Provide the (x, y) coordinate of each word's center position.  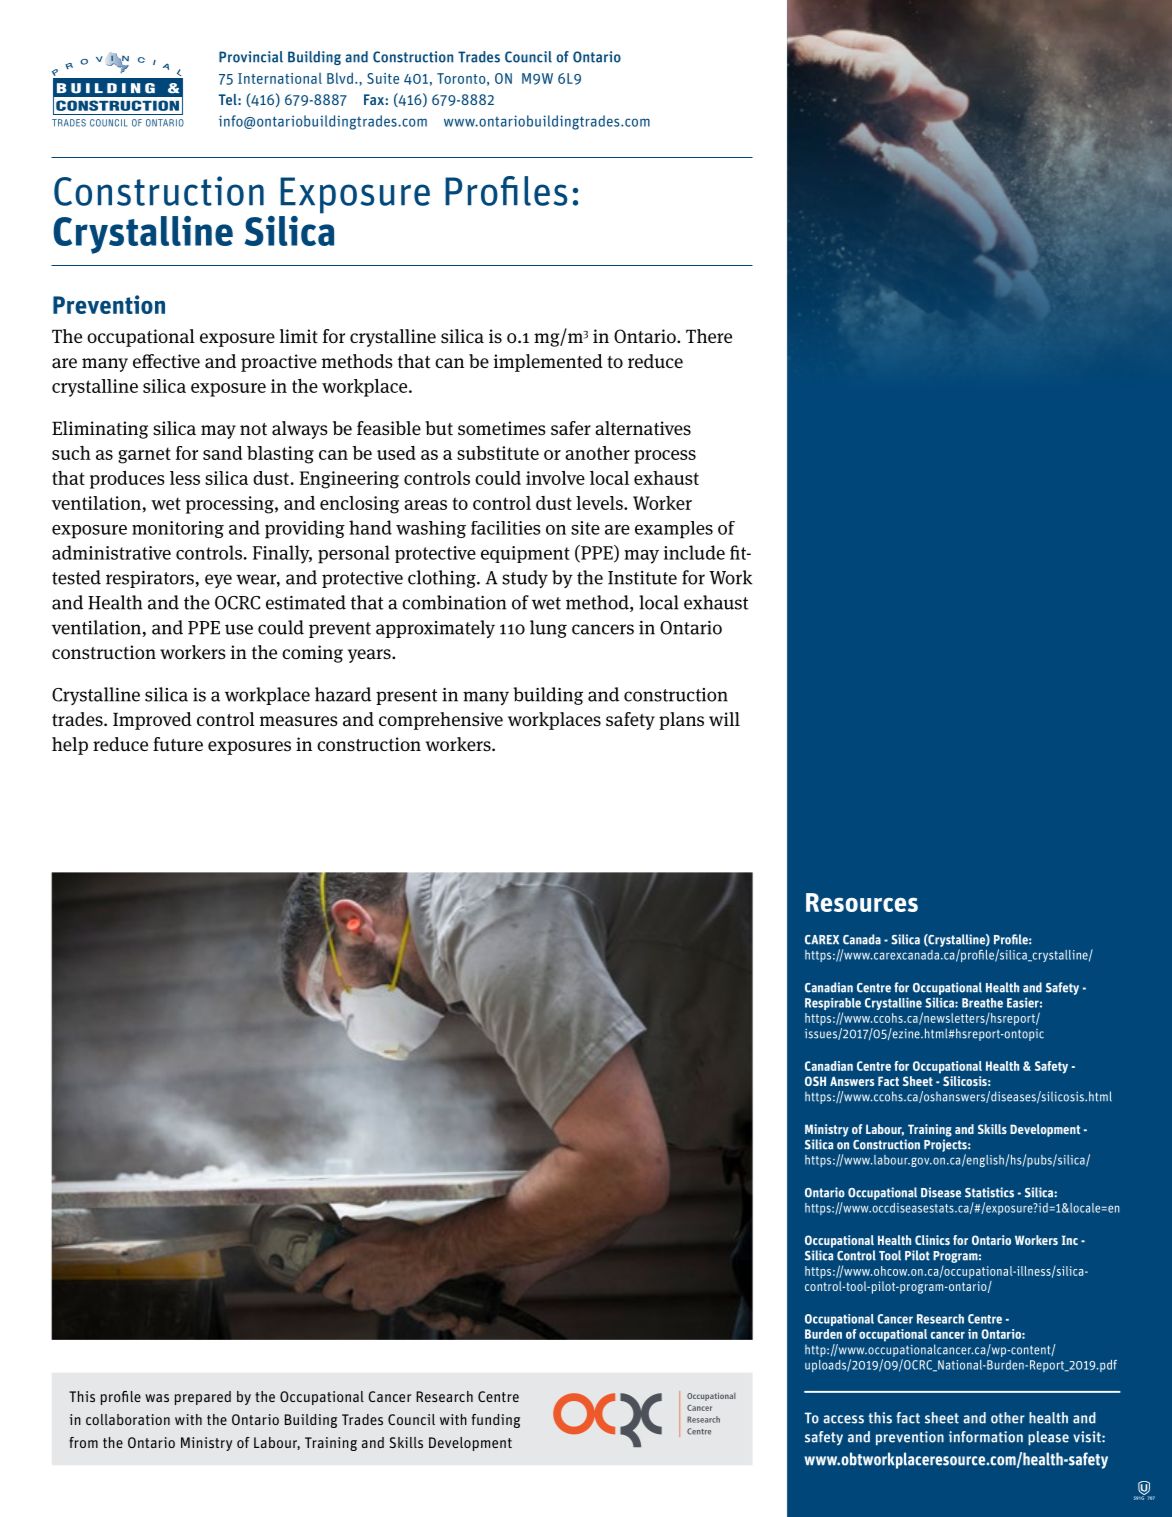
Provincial (251, 57)
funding (496, 1421)
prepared (203, 1398)
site (585, 528)
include (694, 552)
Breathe (982, 1003)
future (178, 744)
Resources (862, 902)
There (709, 336)
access (843, 1419)
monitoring (178, 529)
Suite (383, 78)
